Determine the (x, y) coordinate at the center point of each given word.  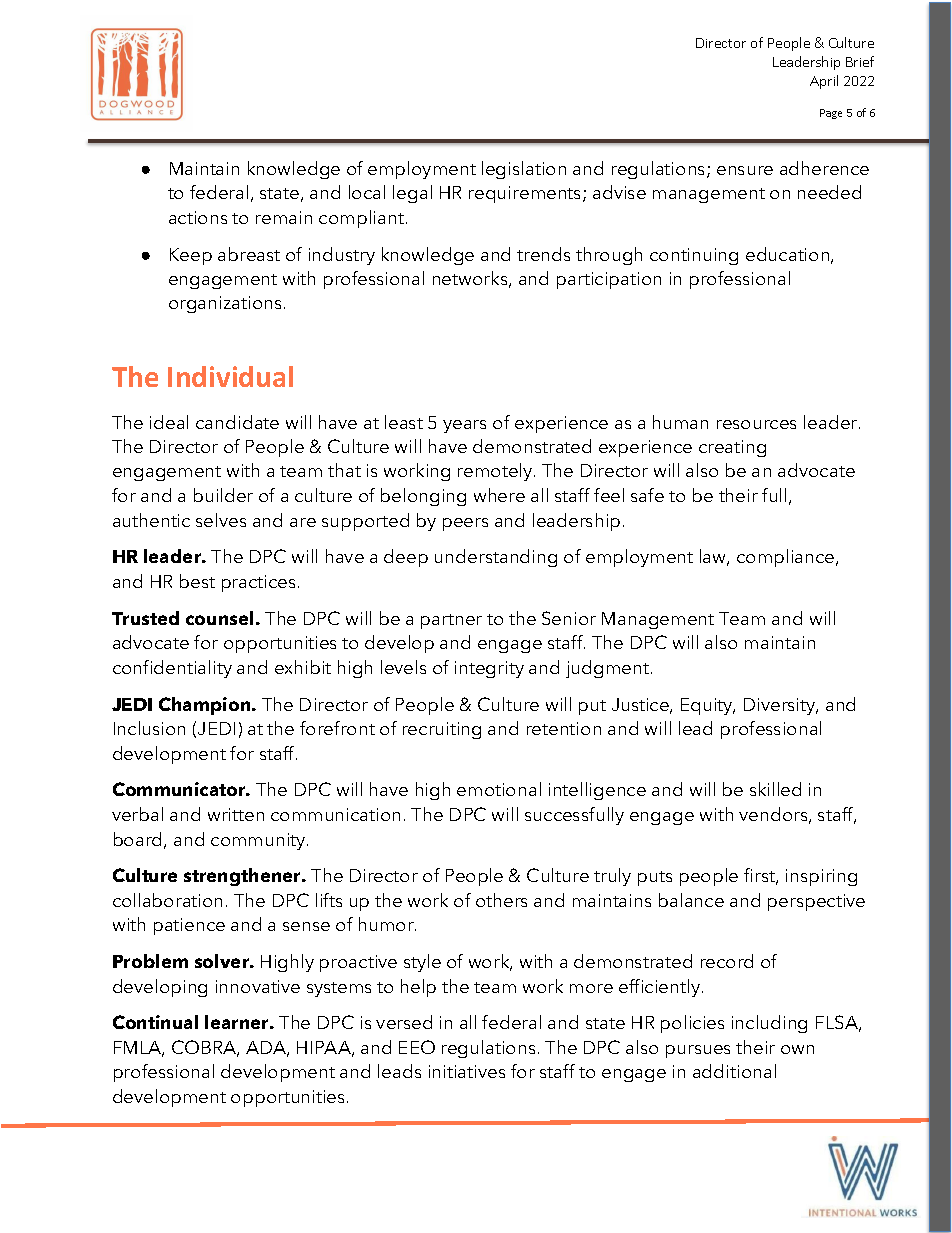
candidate (237, 422)
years (464, 426)
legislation (524, 170)
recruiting (442, 730)
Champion (206, 706)
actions (198, 217)
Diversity (781, 706)
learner (238, 1022)
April (824, 82)
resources (756, 424)
